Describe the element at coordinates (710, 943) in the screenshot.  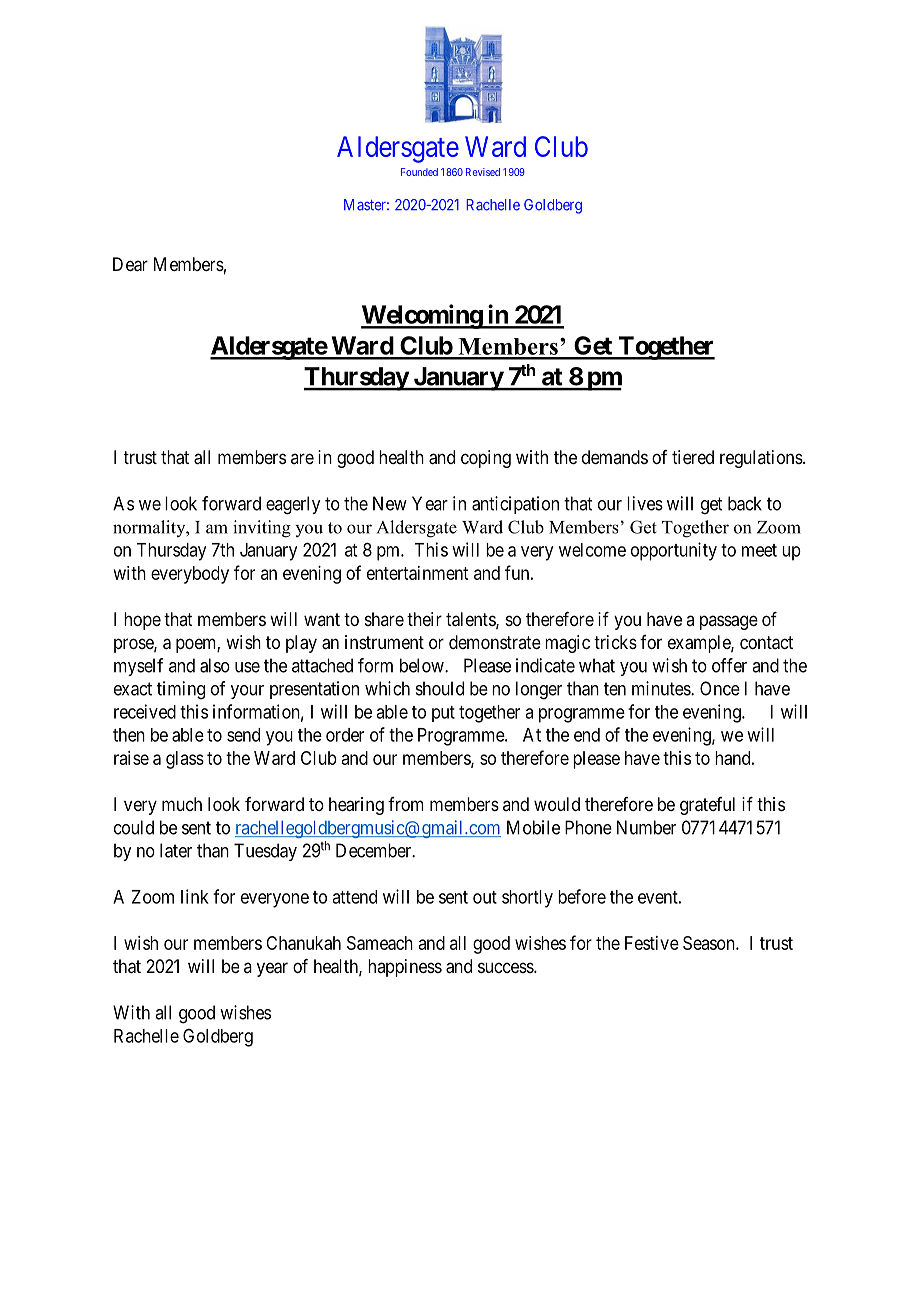
I see `Season` at that location.
